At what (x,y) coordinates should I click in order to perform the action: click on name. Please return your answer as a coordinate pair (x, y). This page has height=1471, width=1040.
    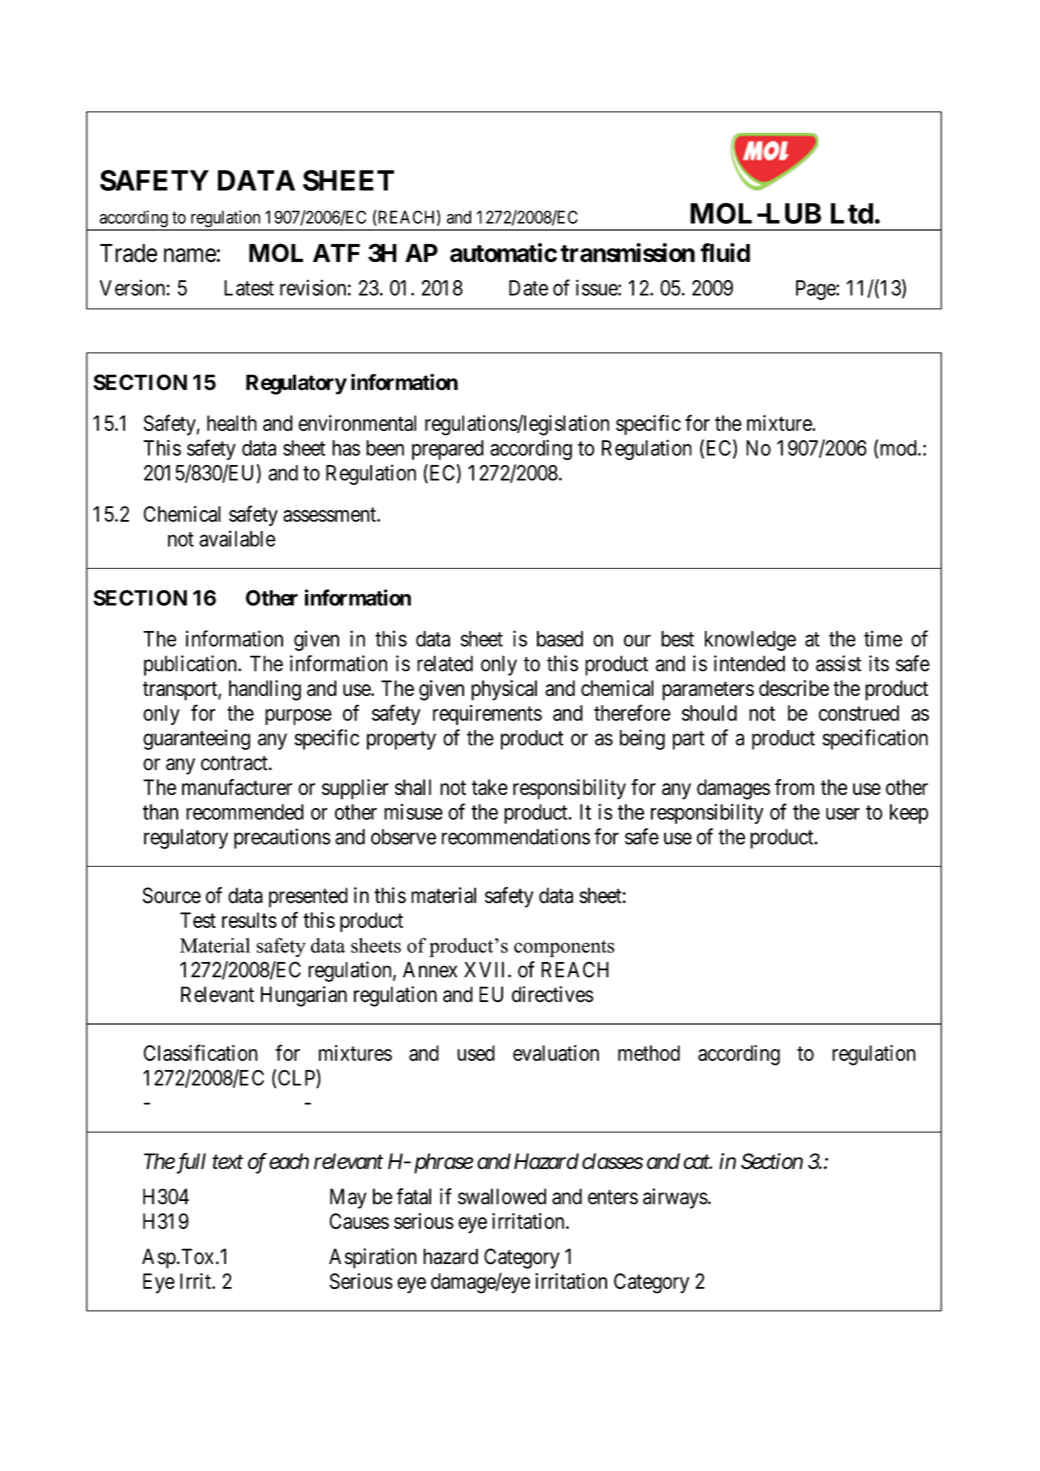
    Looking at the image, I should click on (190, 255).
